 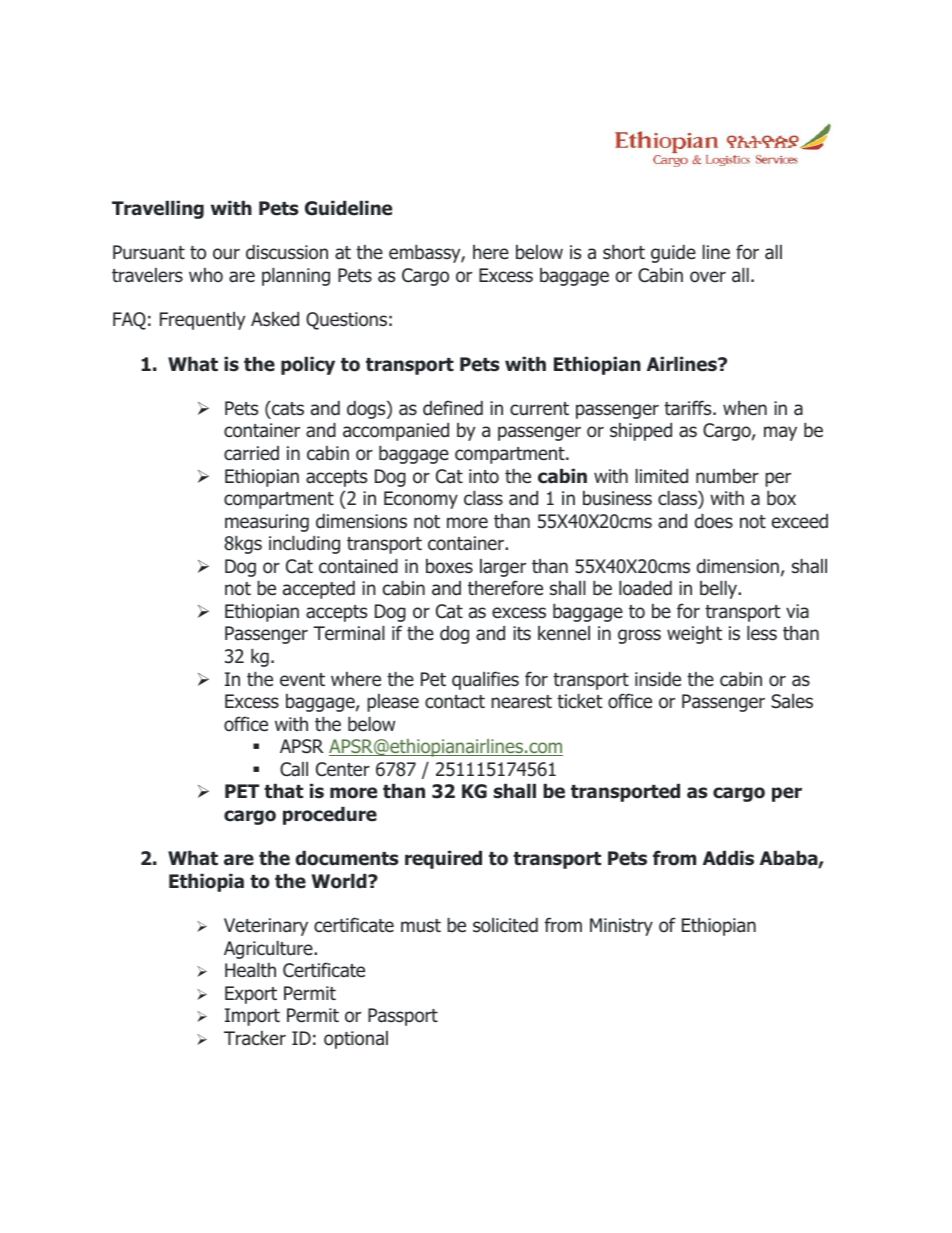 What do you see at coordinates (453, 408) in the page?
I see `defined` at bounding box center [453, 408].
